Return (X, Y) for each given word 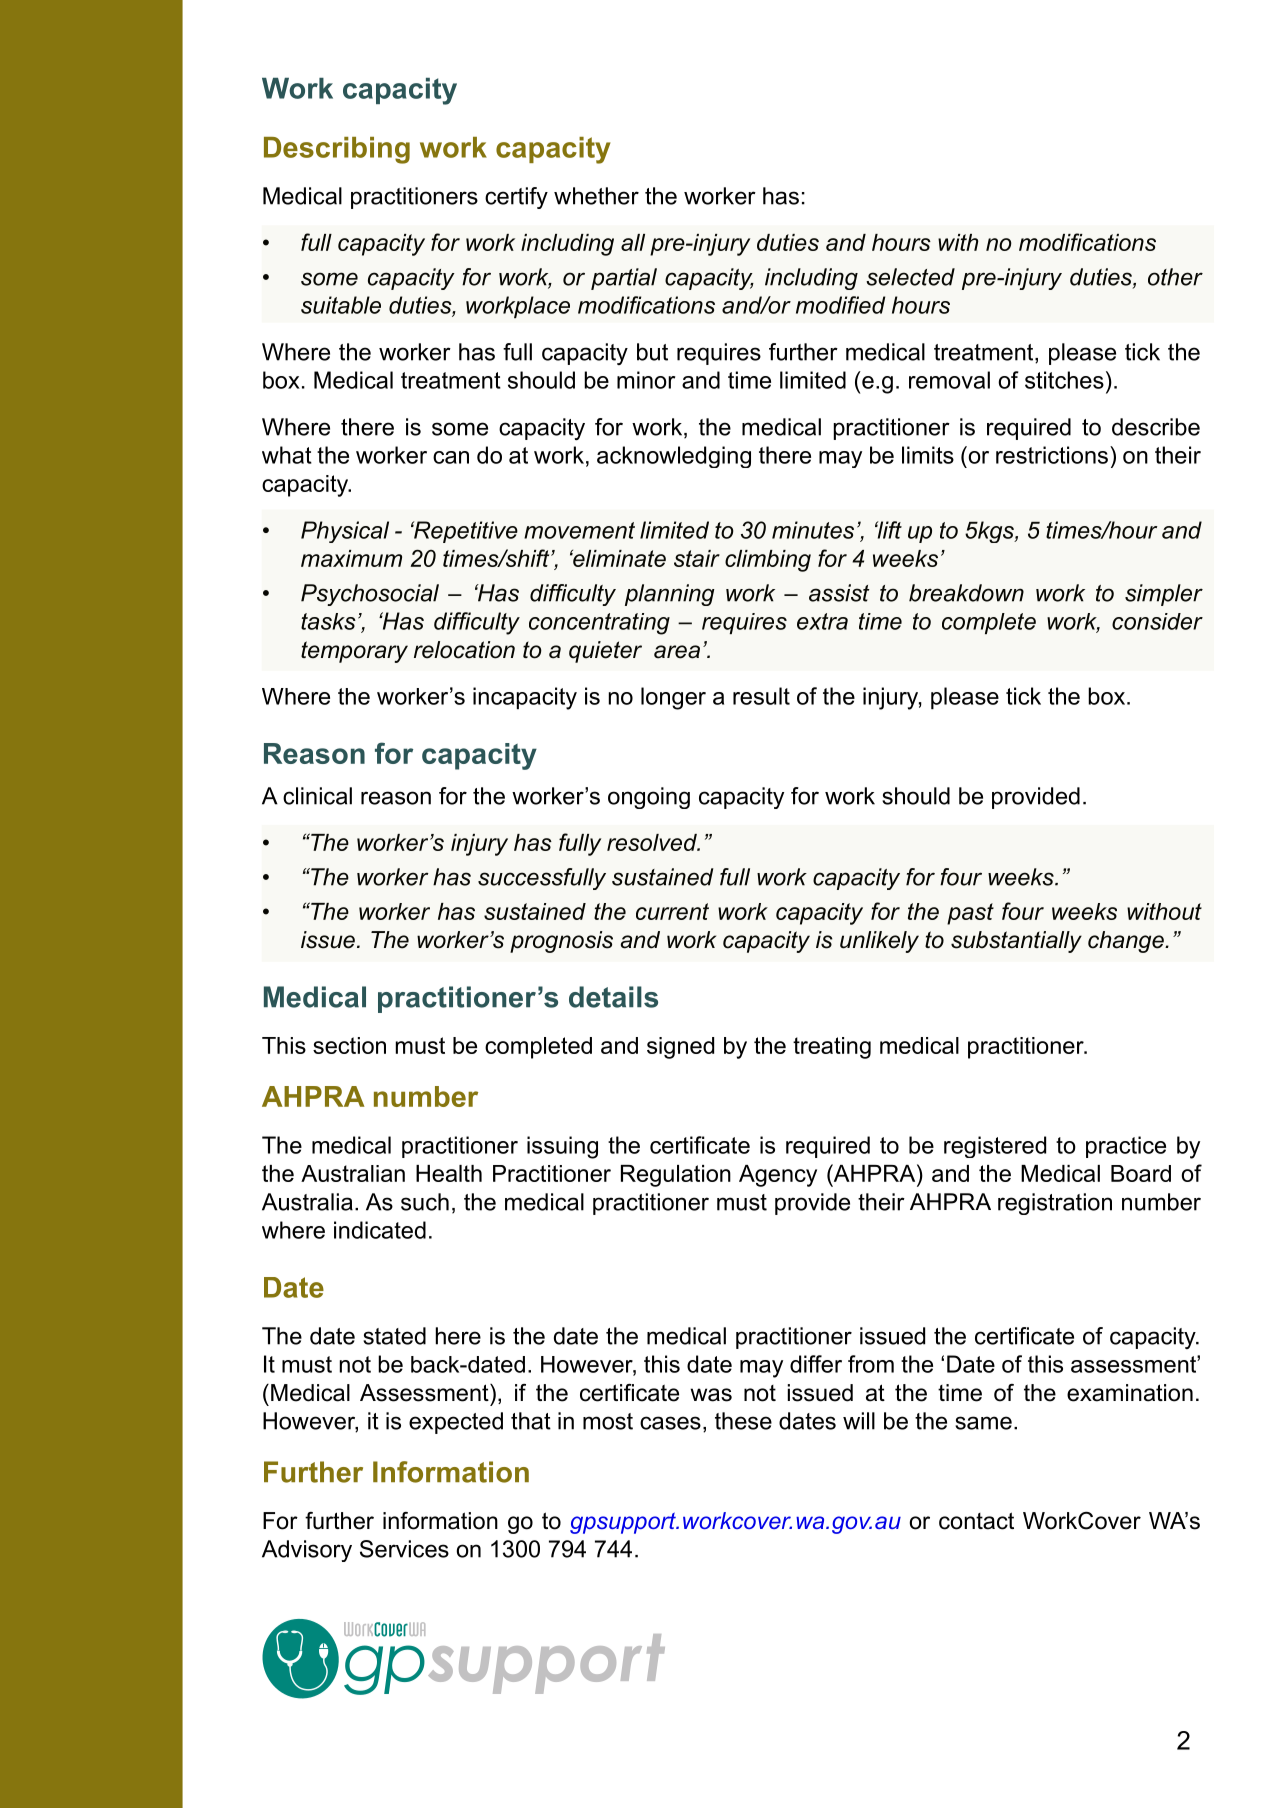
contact (976, 1521)
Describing (337, 150)
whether (596, 196)
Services (404, 1549)
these (743, 1421)
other (1175, 277)
